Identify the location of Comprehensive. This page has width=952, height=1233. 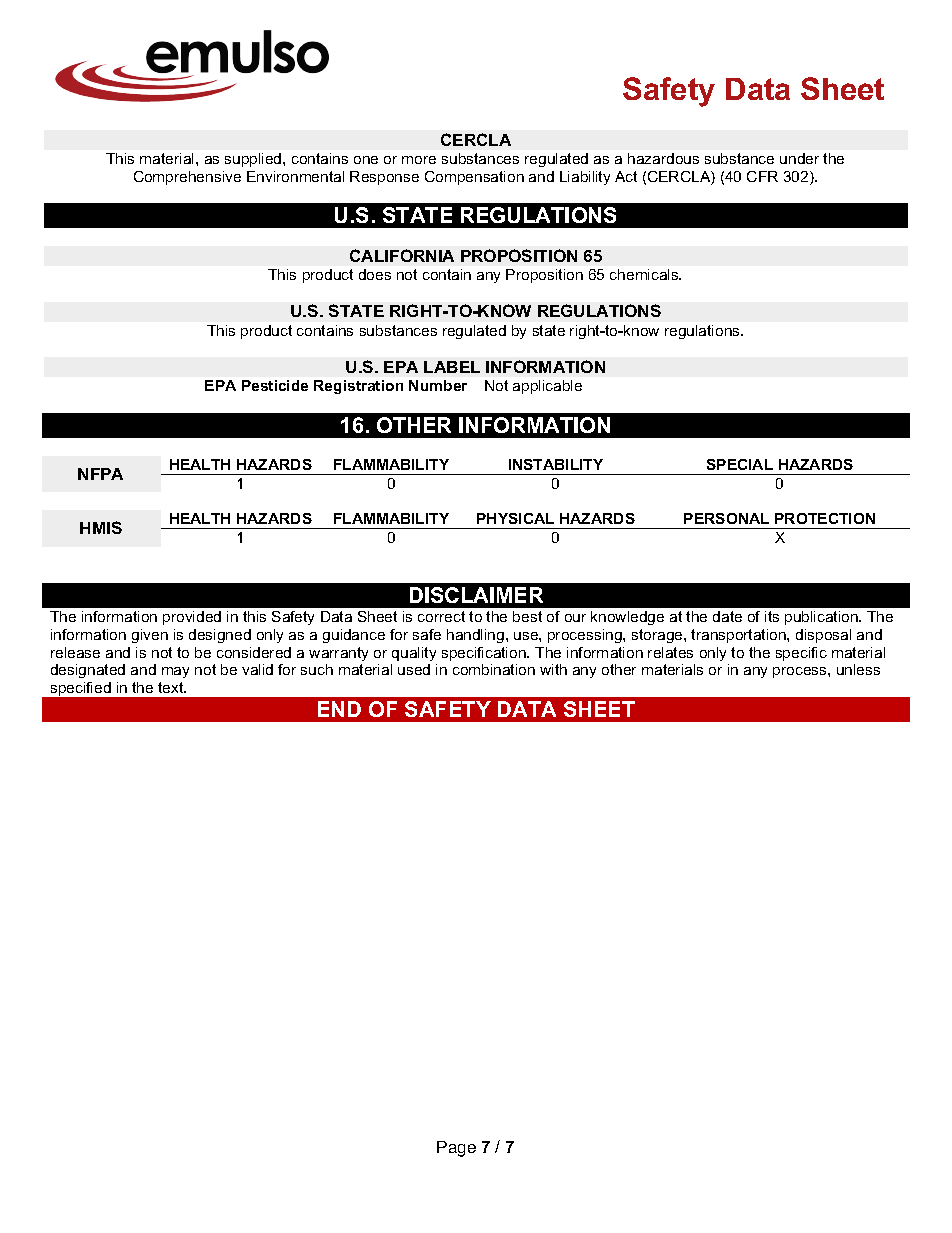
(187, 178).
